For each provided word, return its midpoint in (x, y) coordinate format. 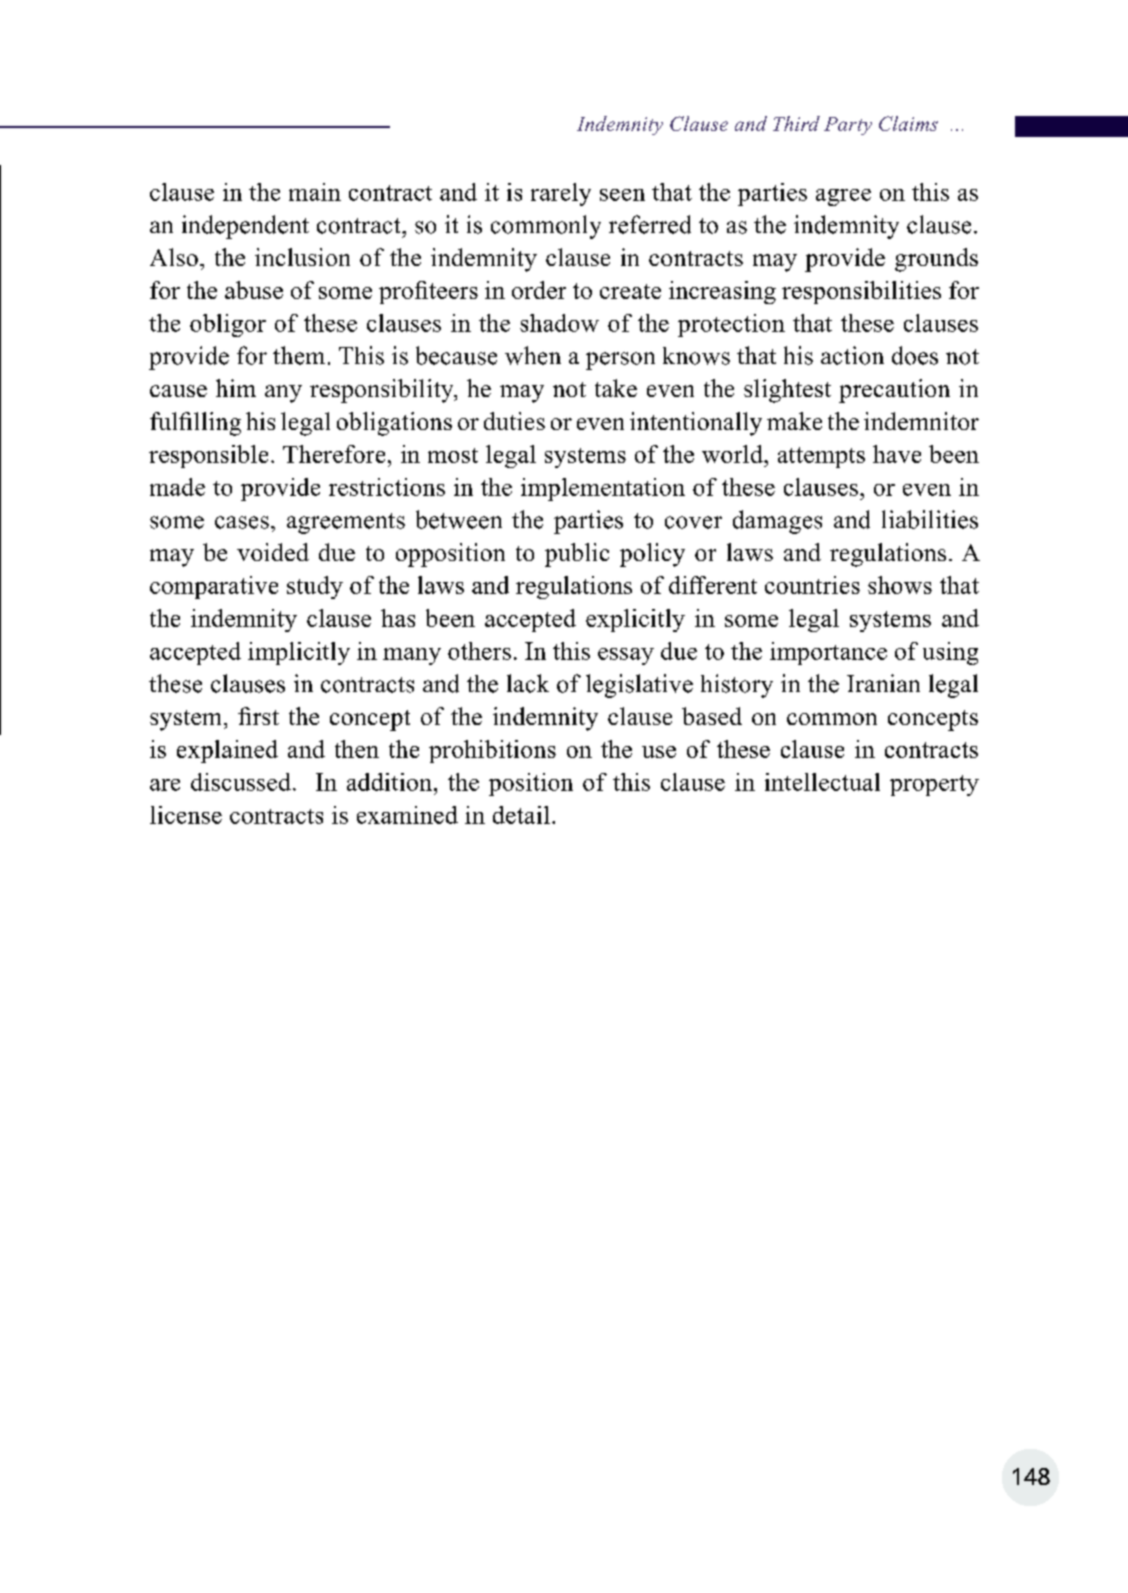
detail (521, 815)
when (533, 355)
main (315, 192)
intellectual (822, 782)
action (852, 355)
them (299, 355)
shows (900, 585)
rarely (561, 194)
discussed (241, 782)
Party (848, 126)
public (577, 555)
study (315, 587)
